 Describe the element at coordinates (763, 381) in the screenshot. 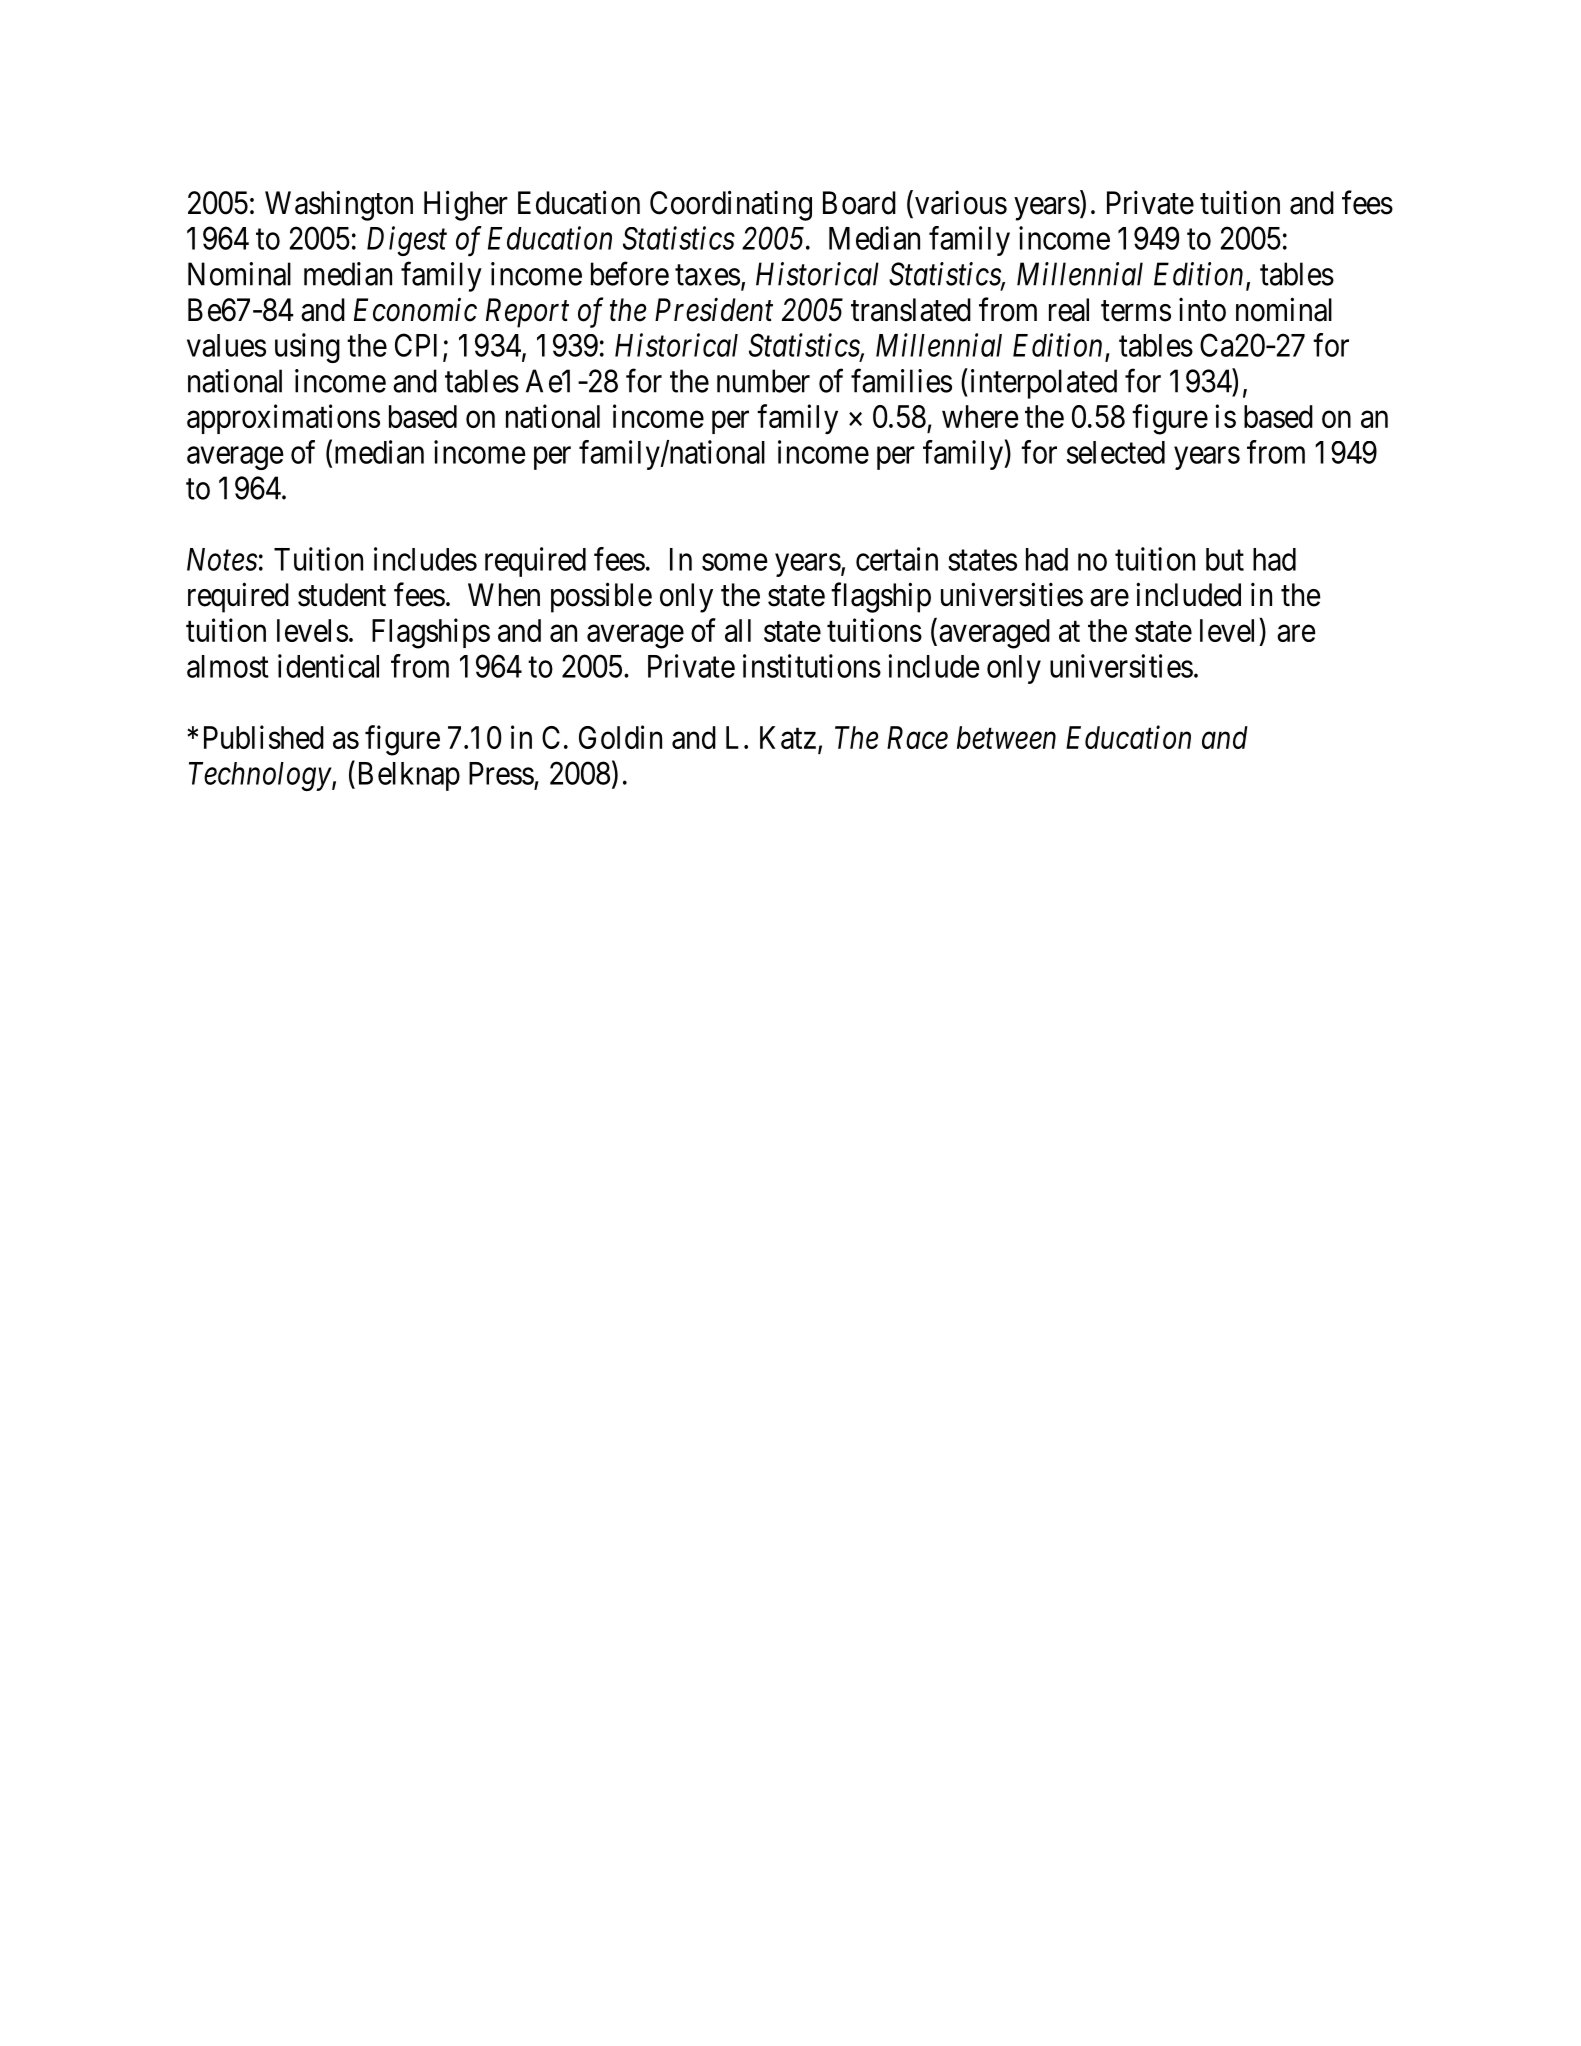

I see `number` at that location.
